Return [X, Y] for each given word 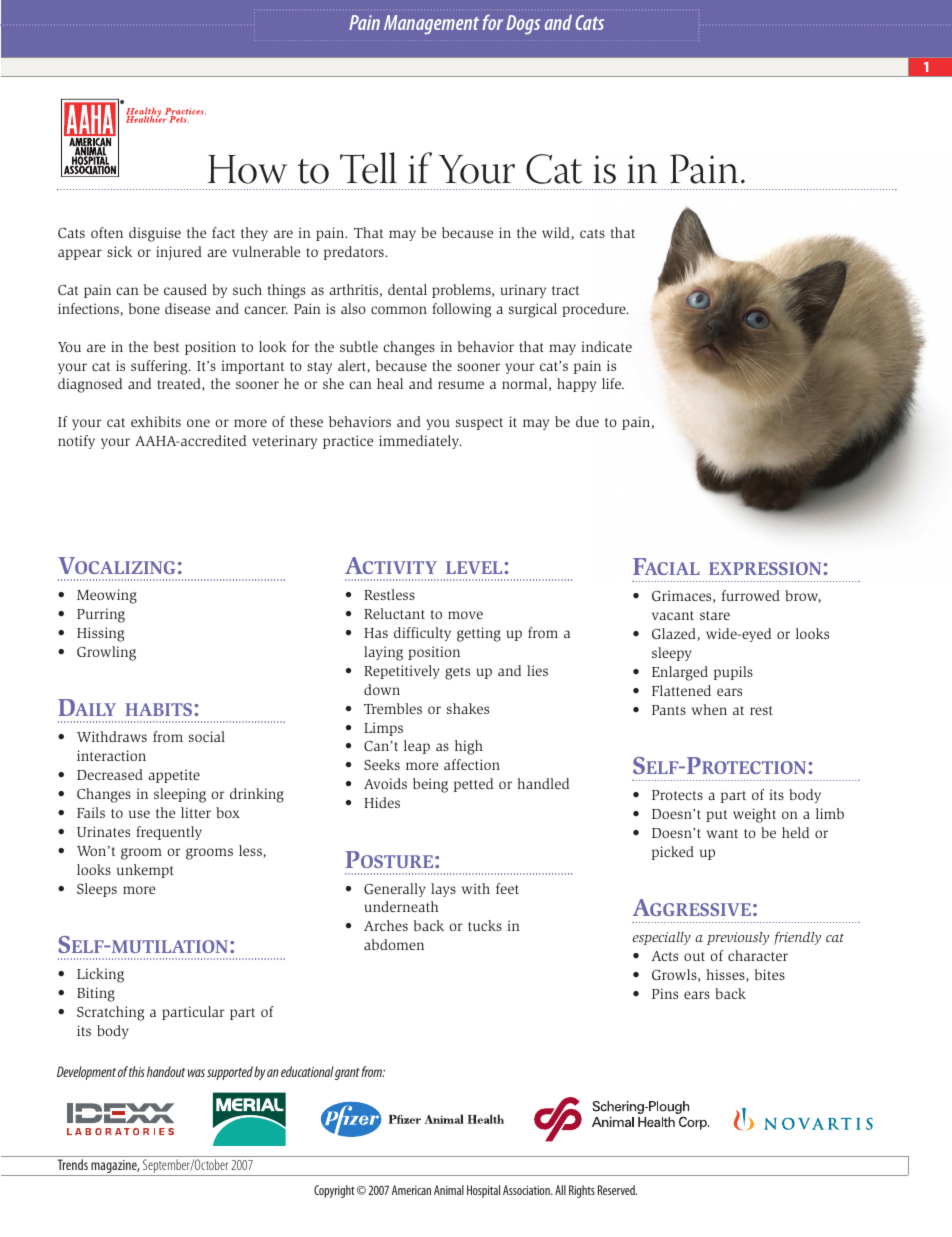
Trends [73, 1164]
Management [431, 25]
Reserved [617, 1190]
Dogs [523, 24]
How [248, 169]
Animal [449, 1190]
